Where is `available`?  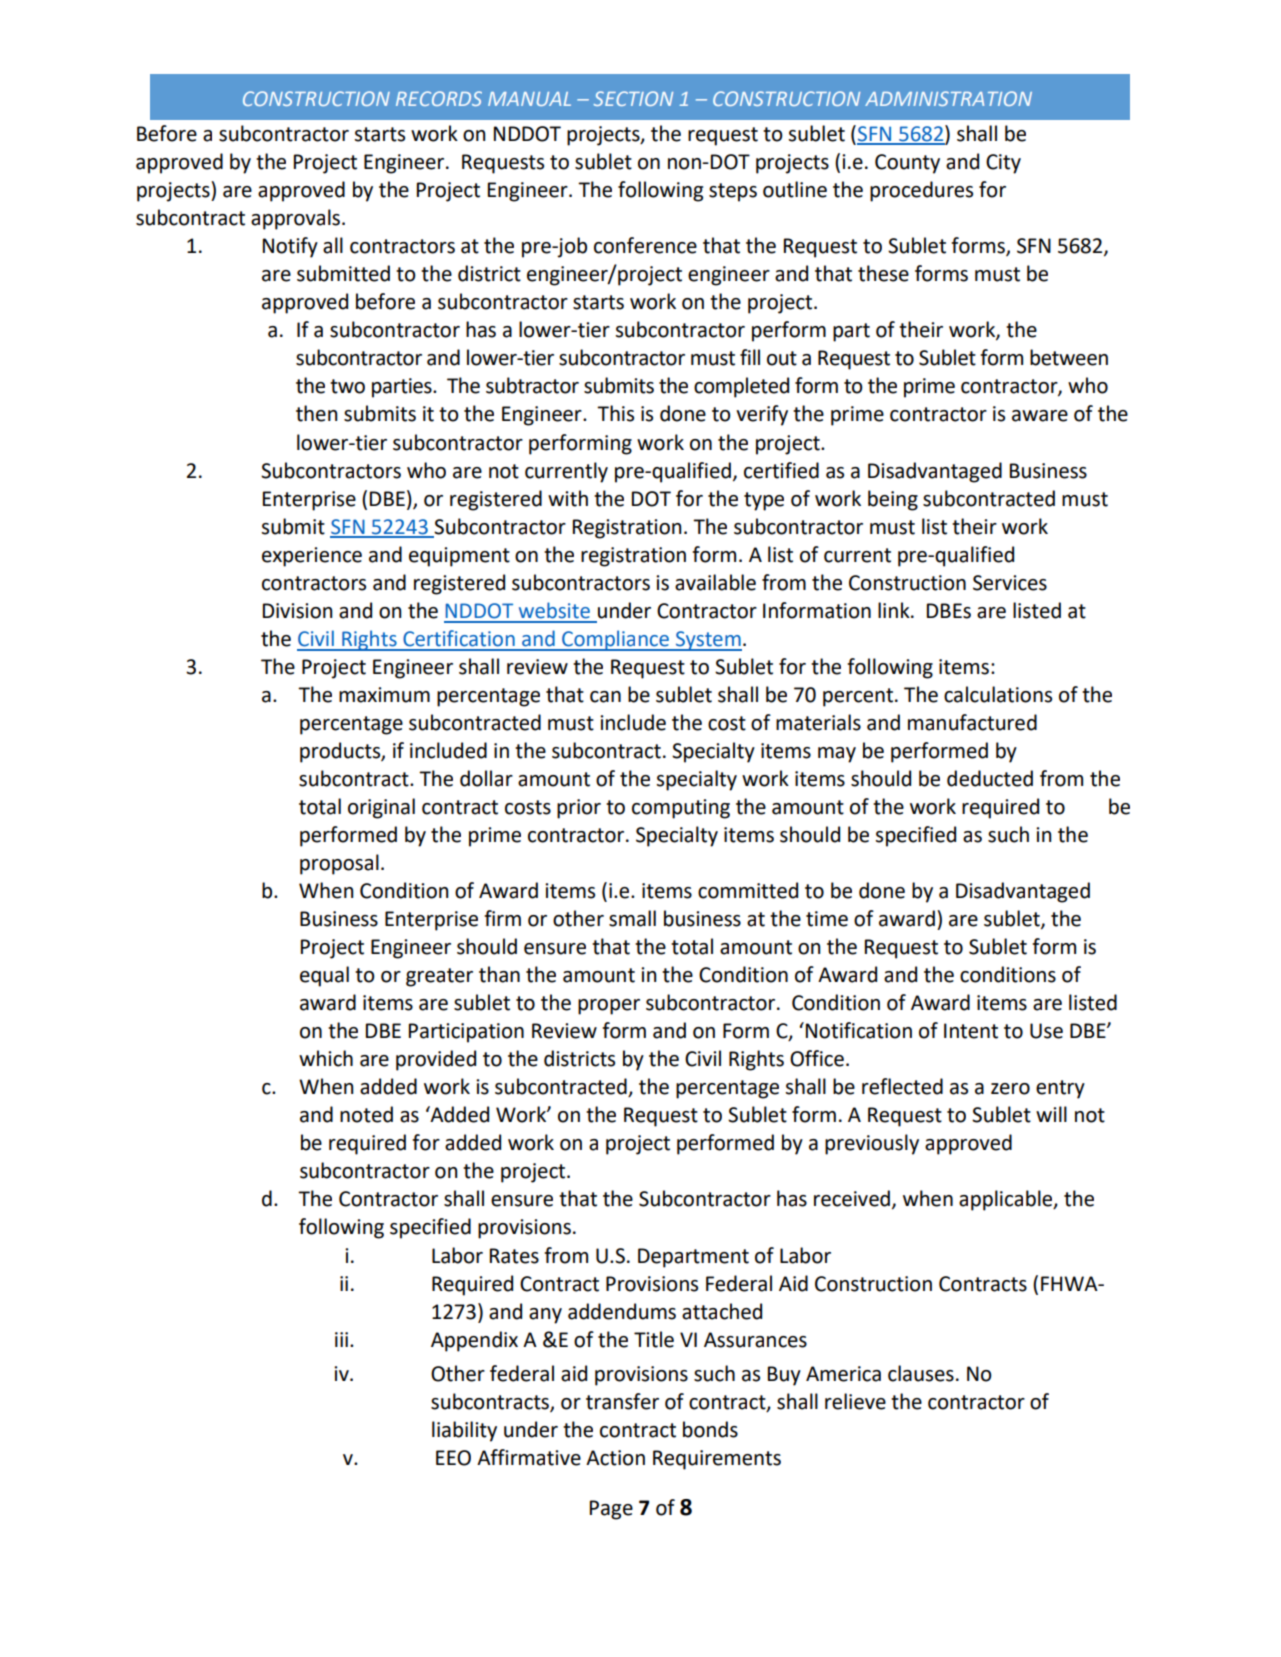
available is located at coordinates (715, 582).
